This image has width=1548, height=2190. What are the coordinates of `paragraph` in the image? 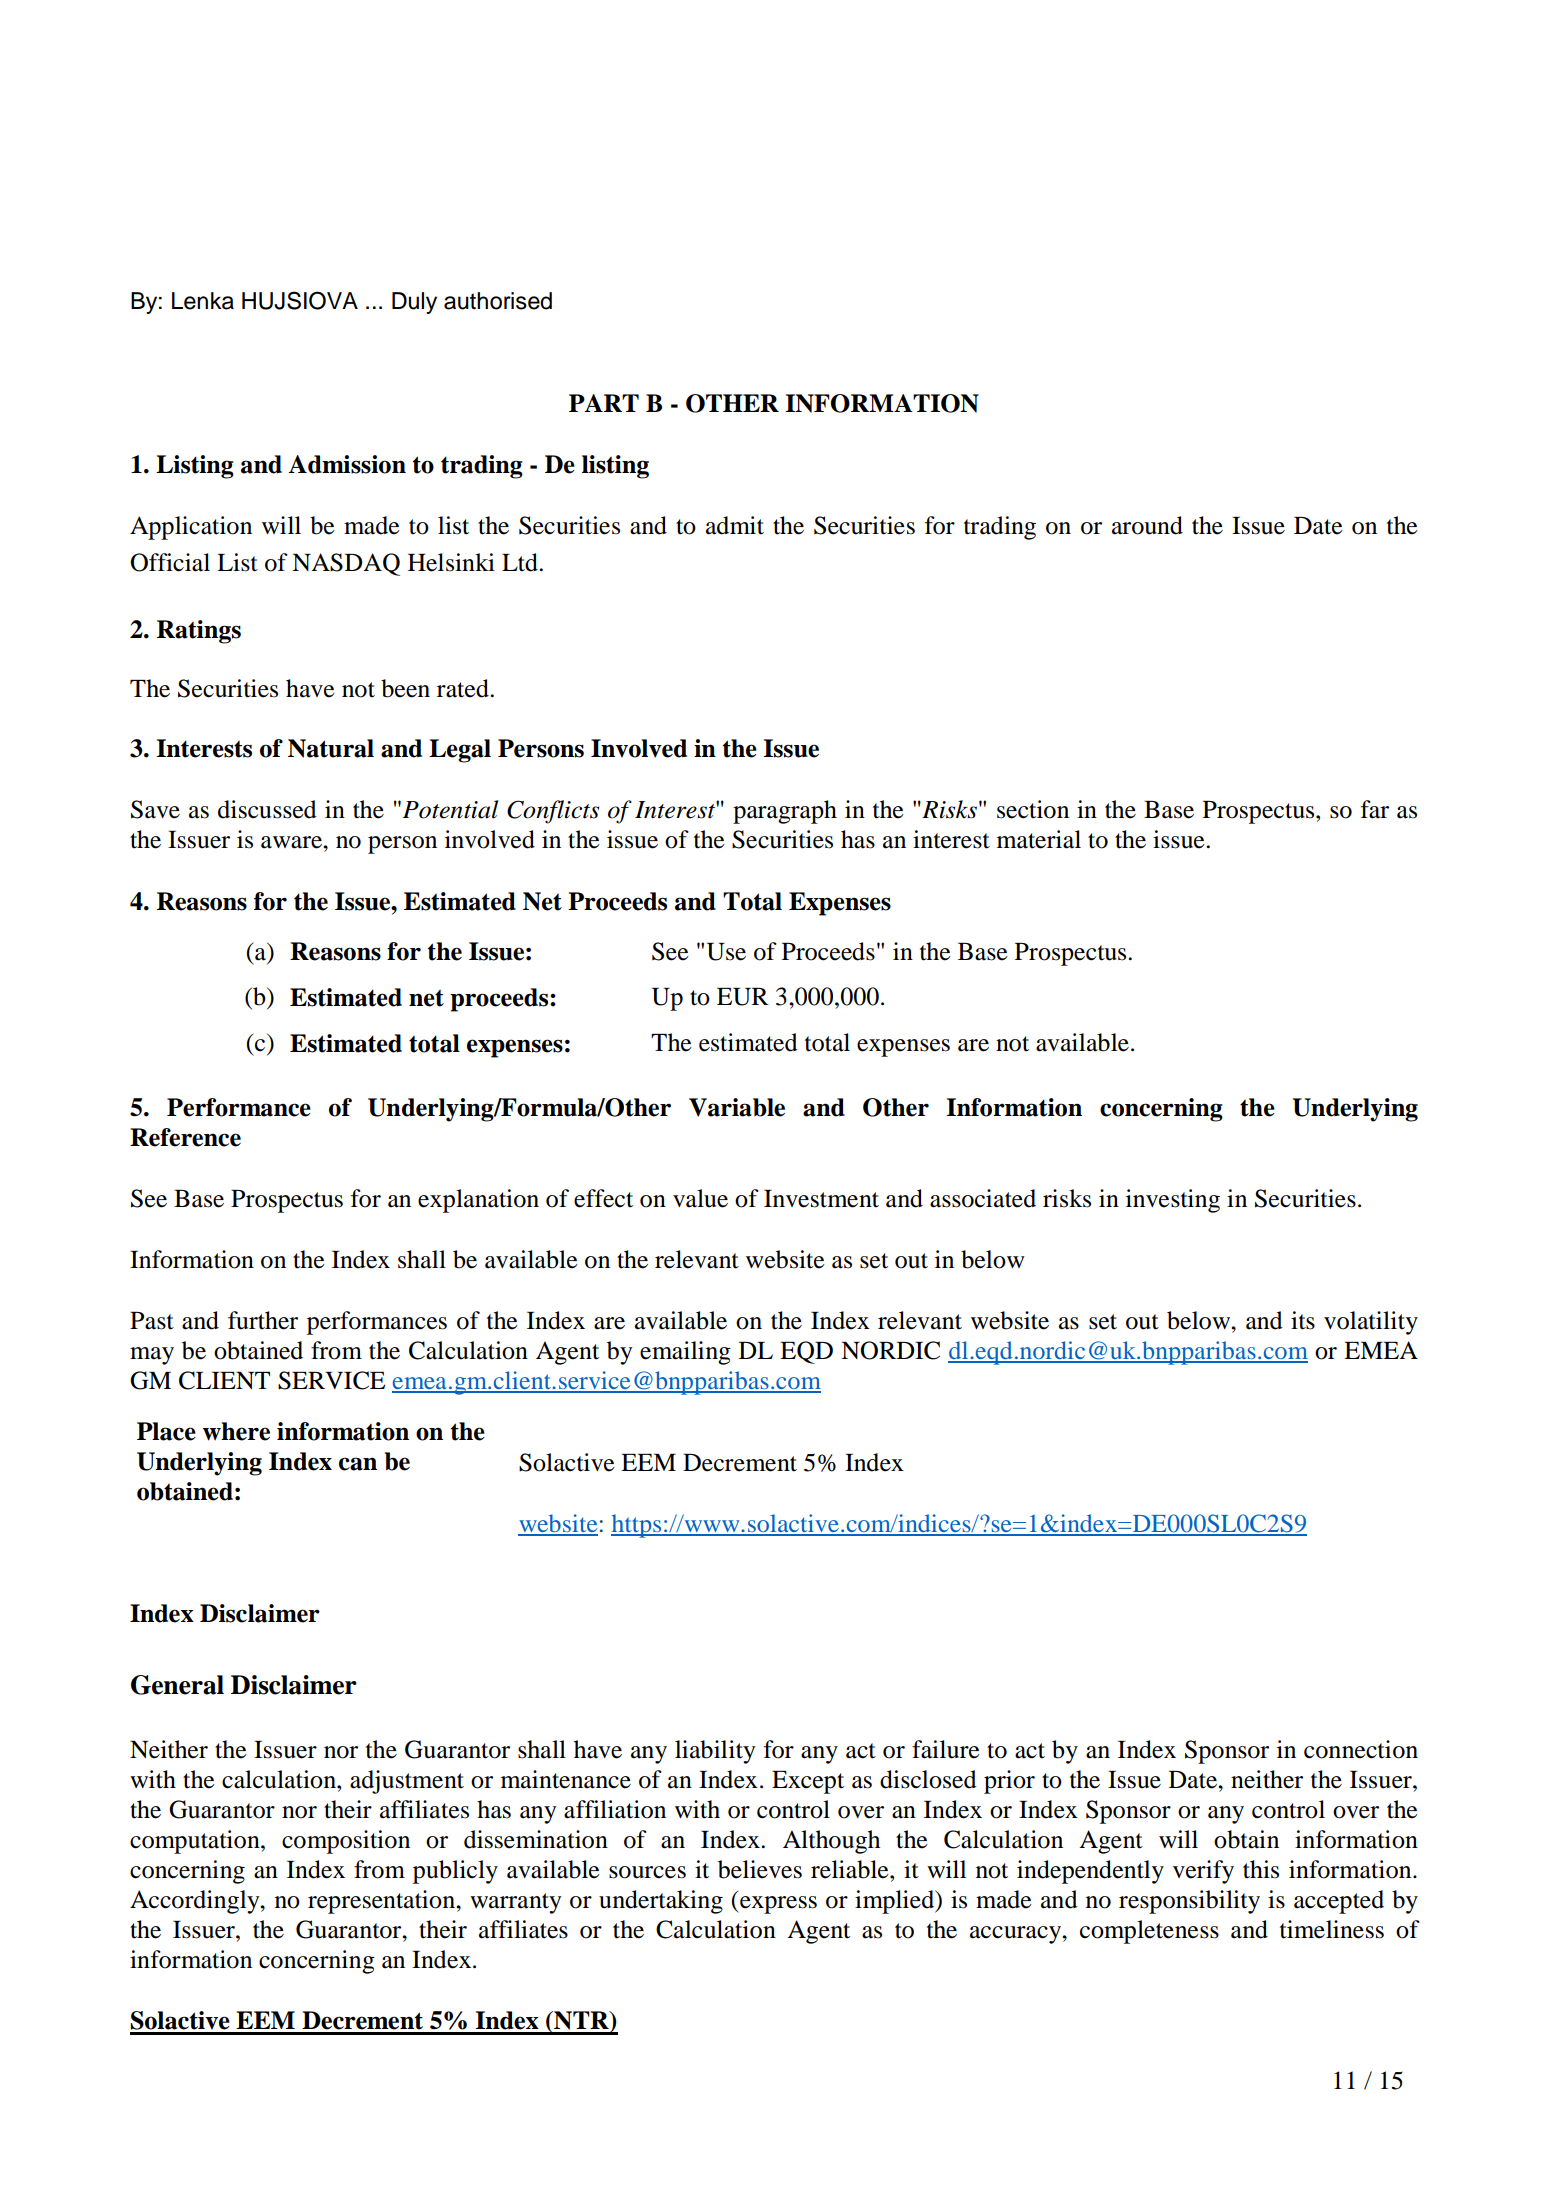 It's located at (785, 812).
